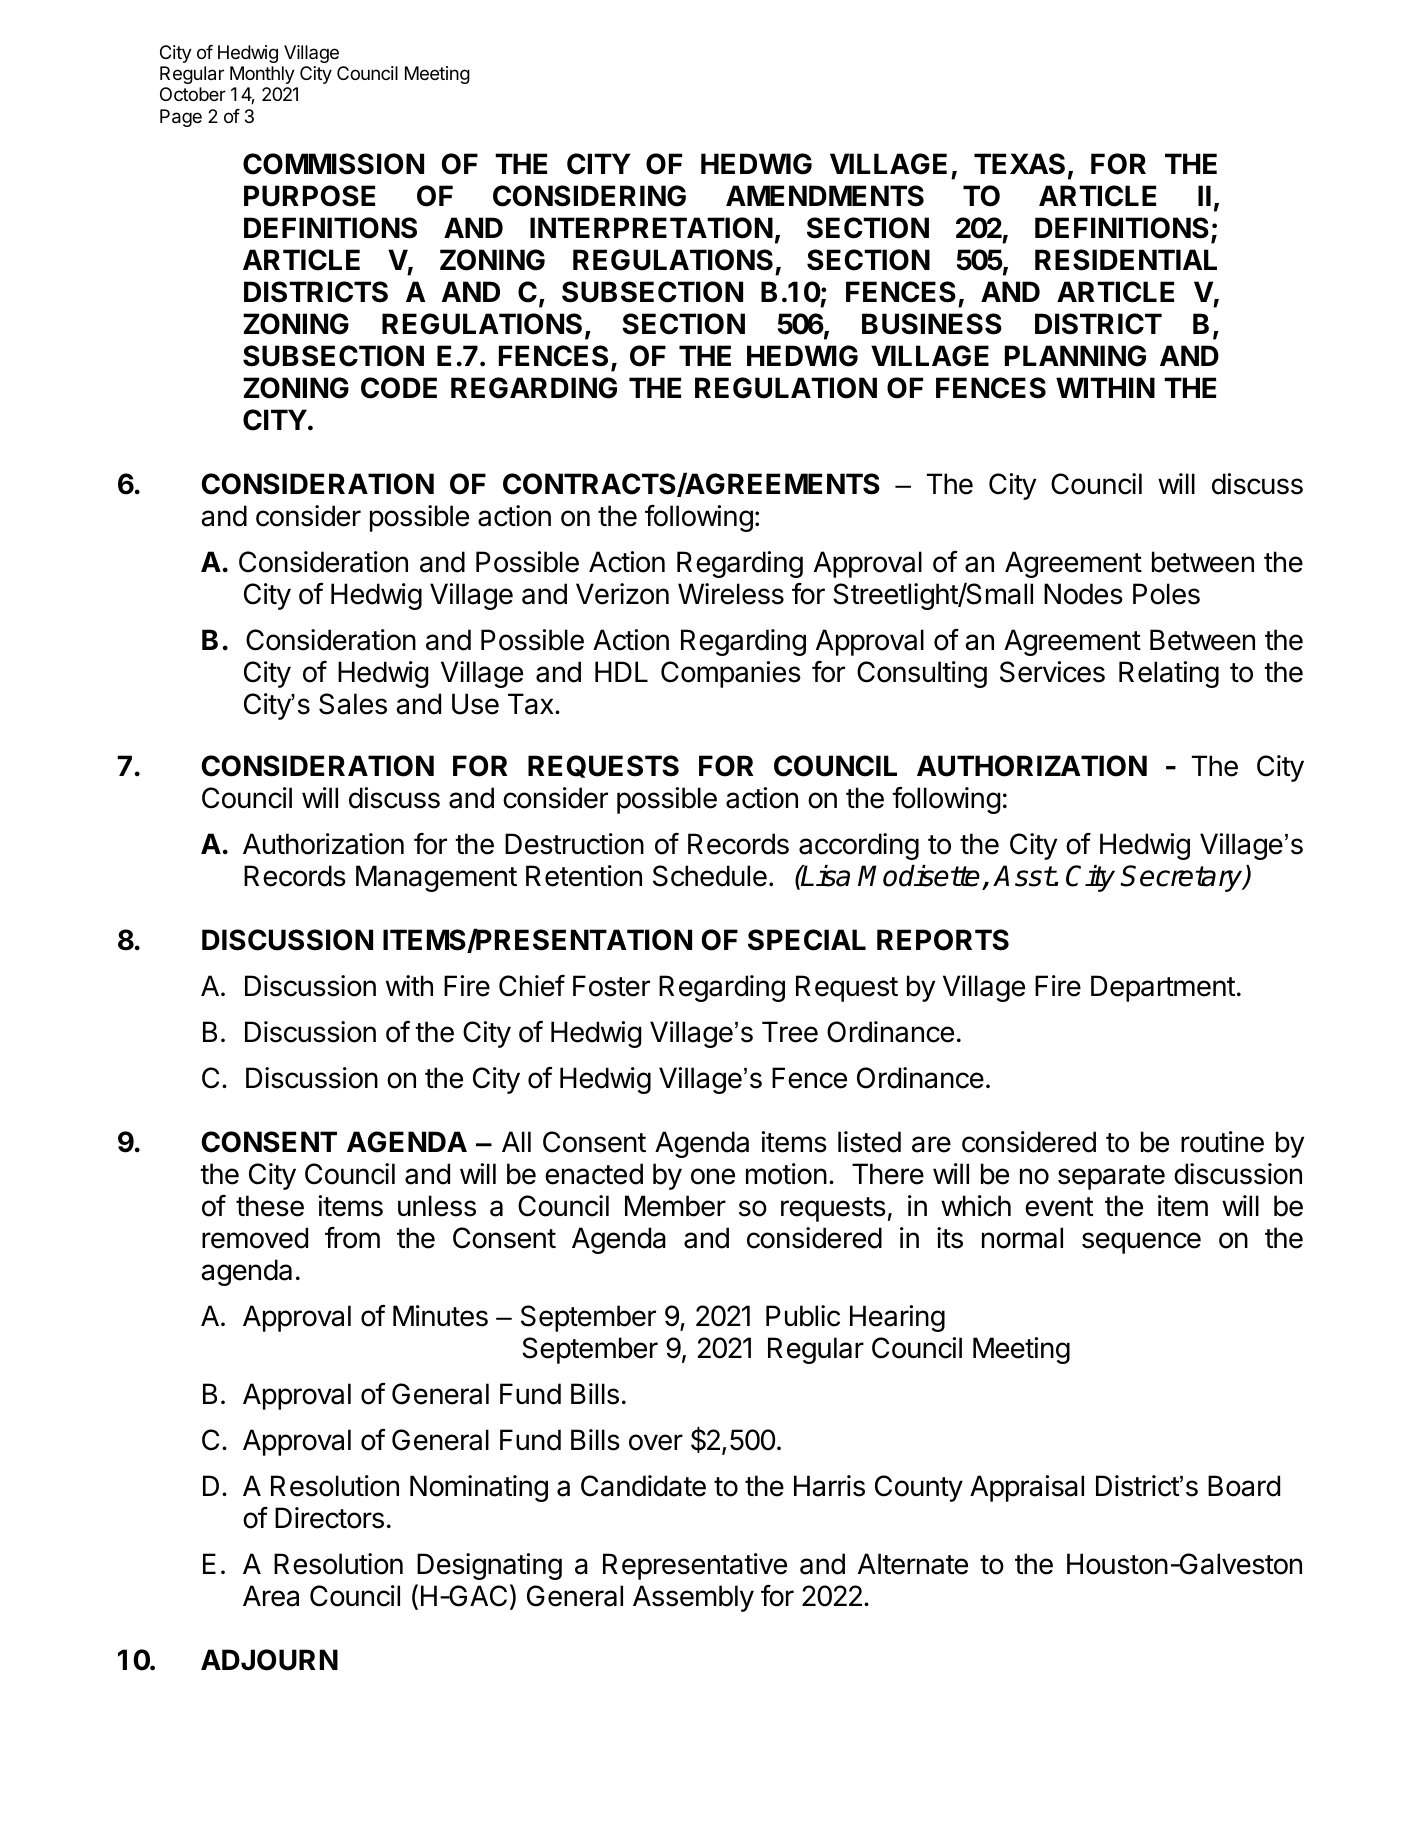  Describe the element at coordinates (731, 594) in the screenshot. I see `Wireless` at that location.
